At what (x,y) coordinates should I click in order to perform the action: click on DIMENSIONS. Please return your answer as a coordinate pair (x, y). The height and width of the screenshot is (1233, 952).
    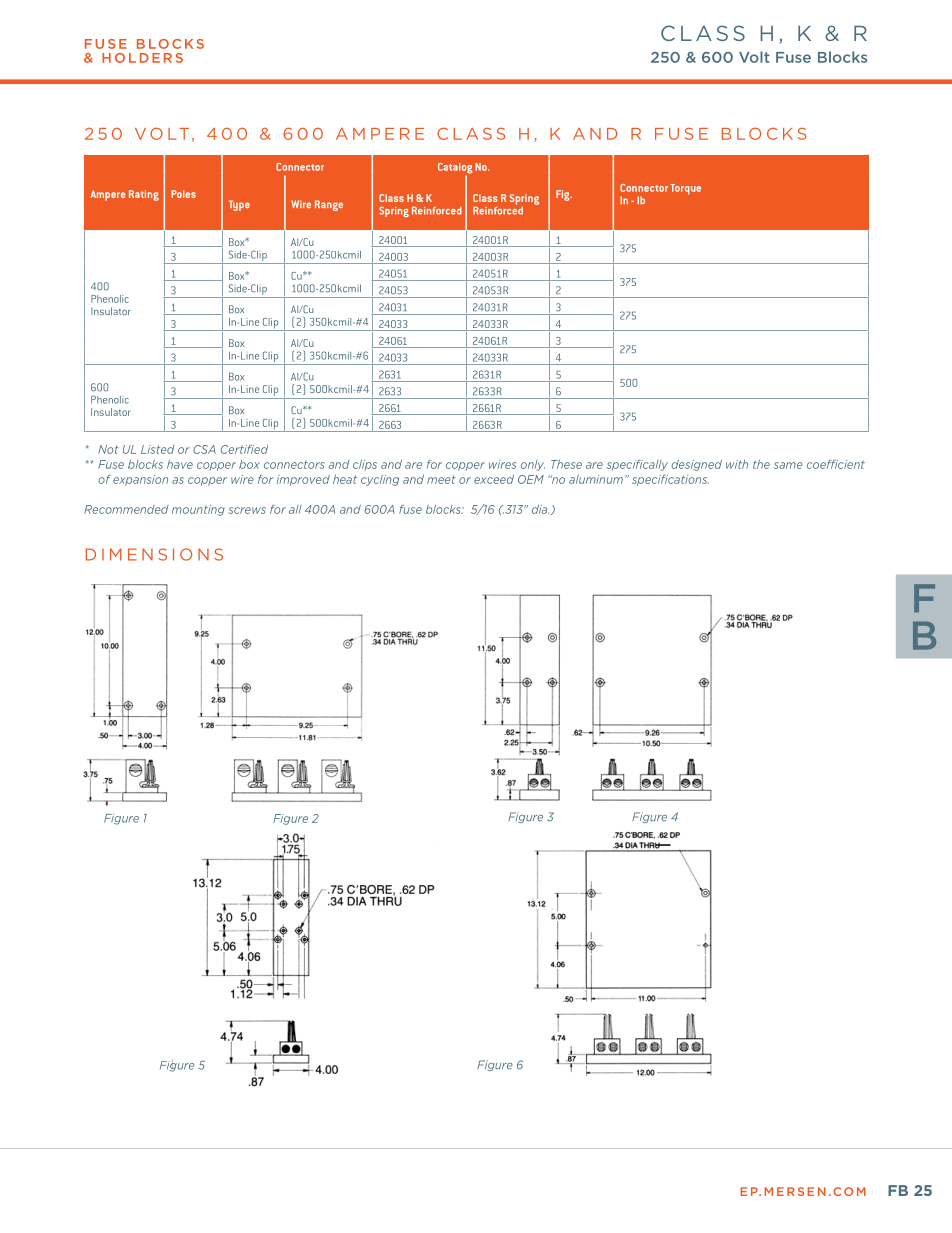
    Looking at the image, I should click on (154, 554).
